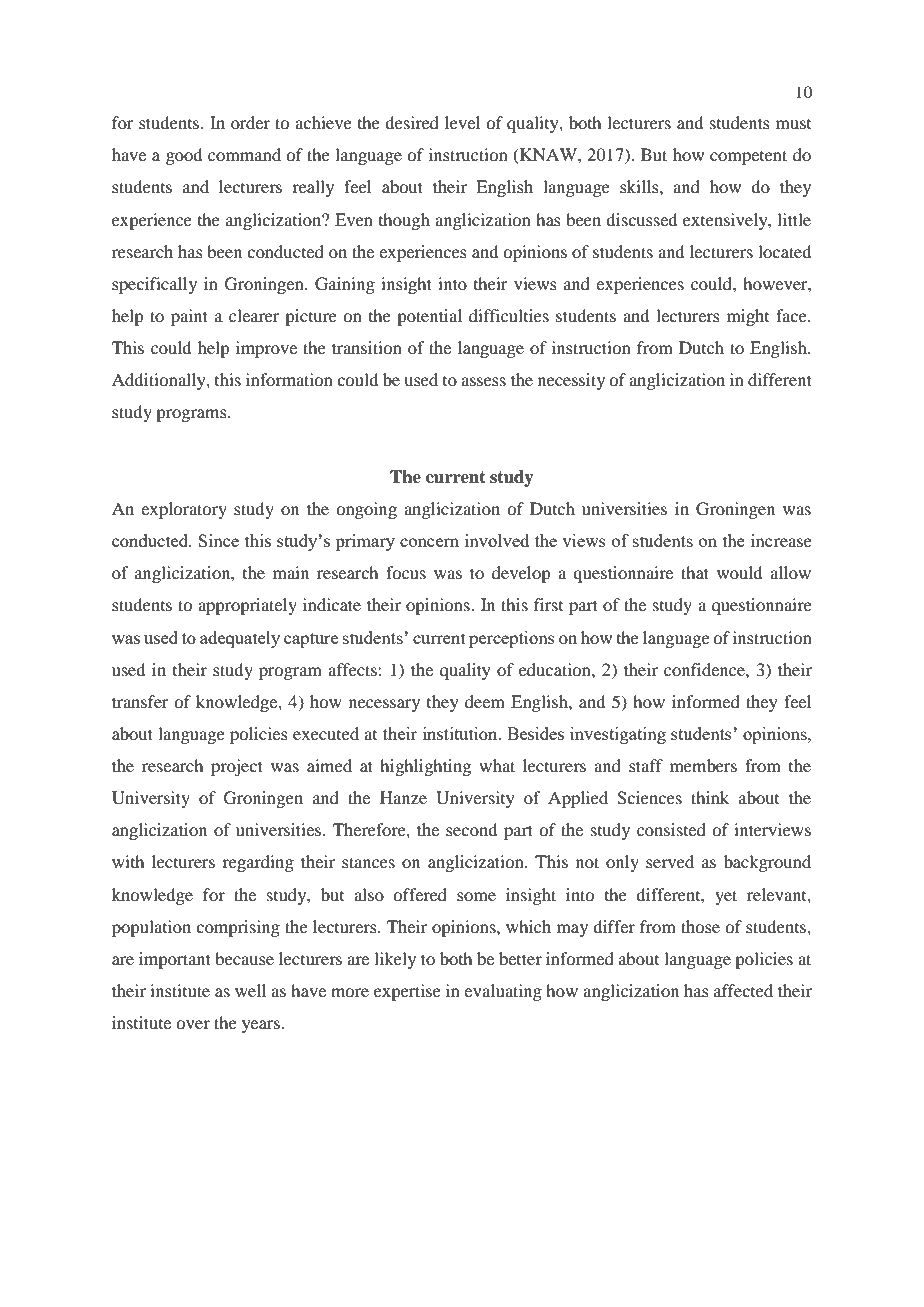 The height and width of the screenshot is (1307, 924). What do you see at coordinates (748, 317) in the screenshot?
I see `might` at bounding box center [748, 317].
